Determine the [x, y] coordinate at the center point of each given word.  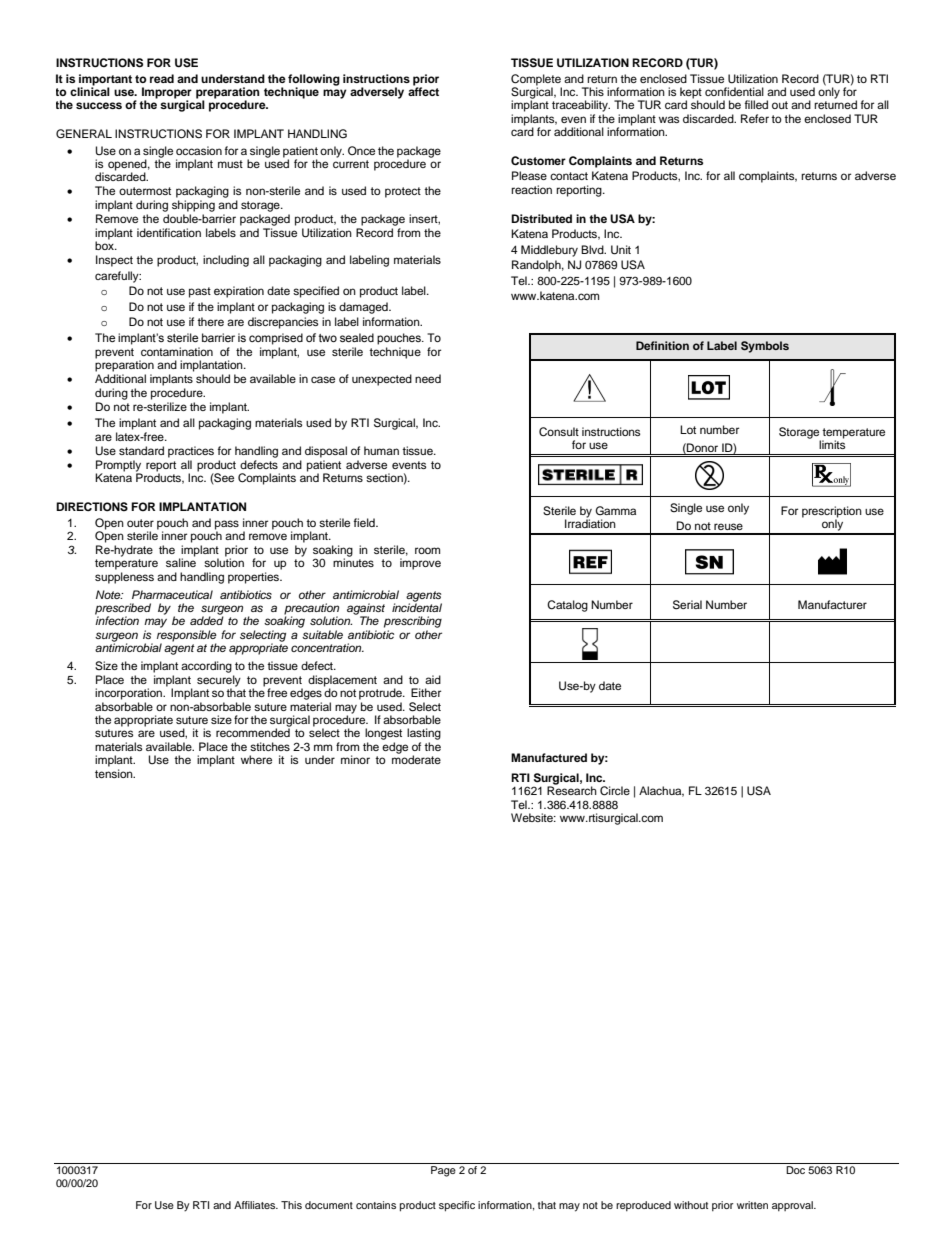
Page [443, 1171]
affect [423, 90]
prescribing [413, 622]
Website [533, 817]
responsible [187, 637]
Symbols [765, 347]
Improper [167, 94]
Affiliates [256, 1205]
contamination [177, 351]
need [428, 378]
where [256, 759]
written [752, 1205]
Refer [755, 118]
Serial [687, 605]
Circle [615, 791]
